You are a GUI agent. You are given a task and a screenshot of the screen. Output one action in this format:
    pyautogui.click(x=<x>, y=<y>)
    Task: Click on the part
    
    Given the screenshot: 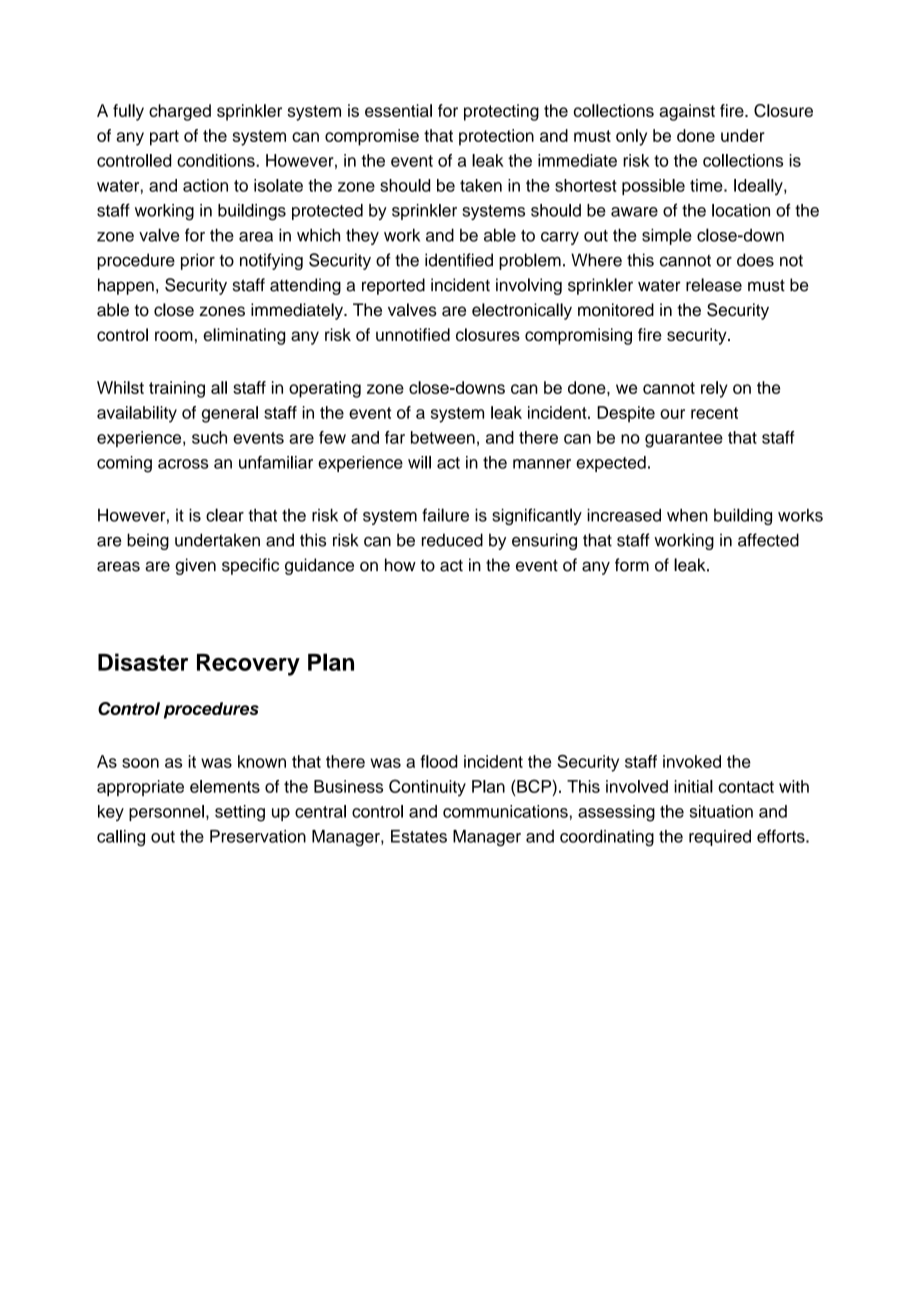 What is the action you would take?
    pyautogui.click(x=164, y=138)
